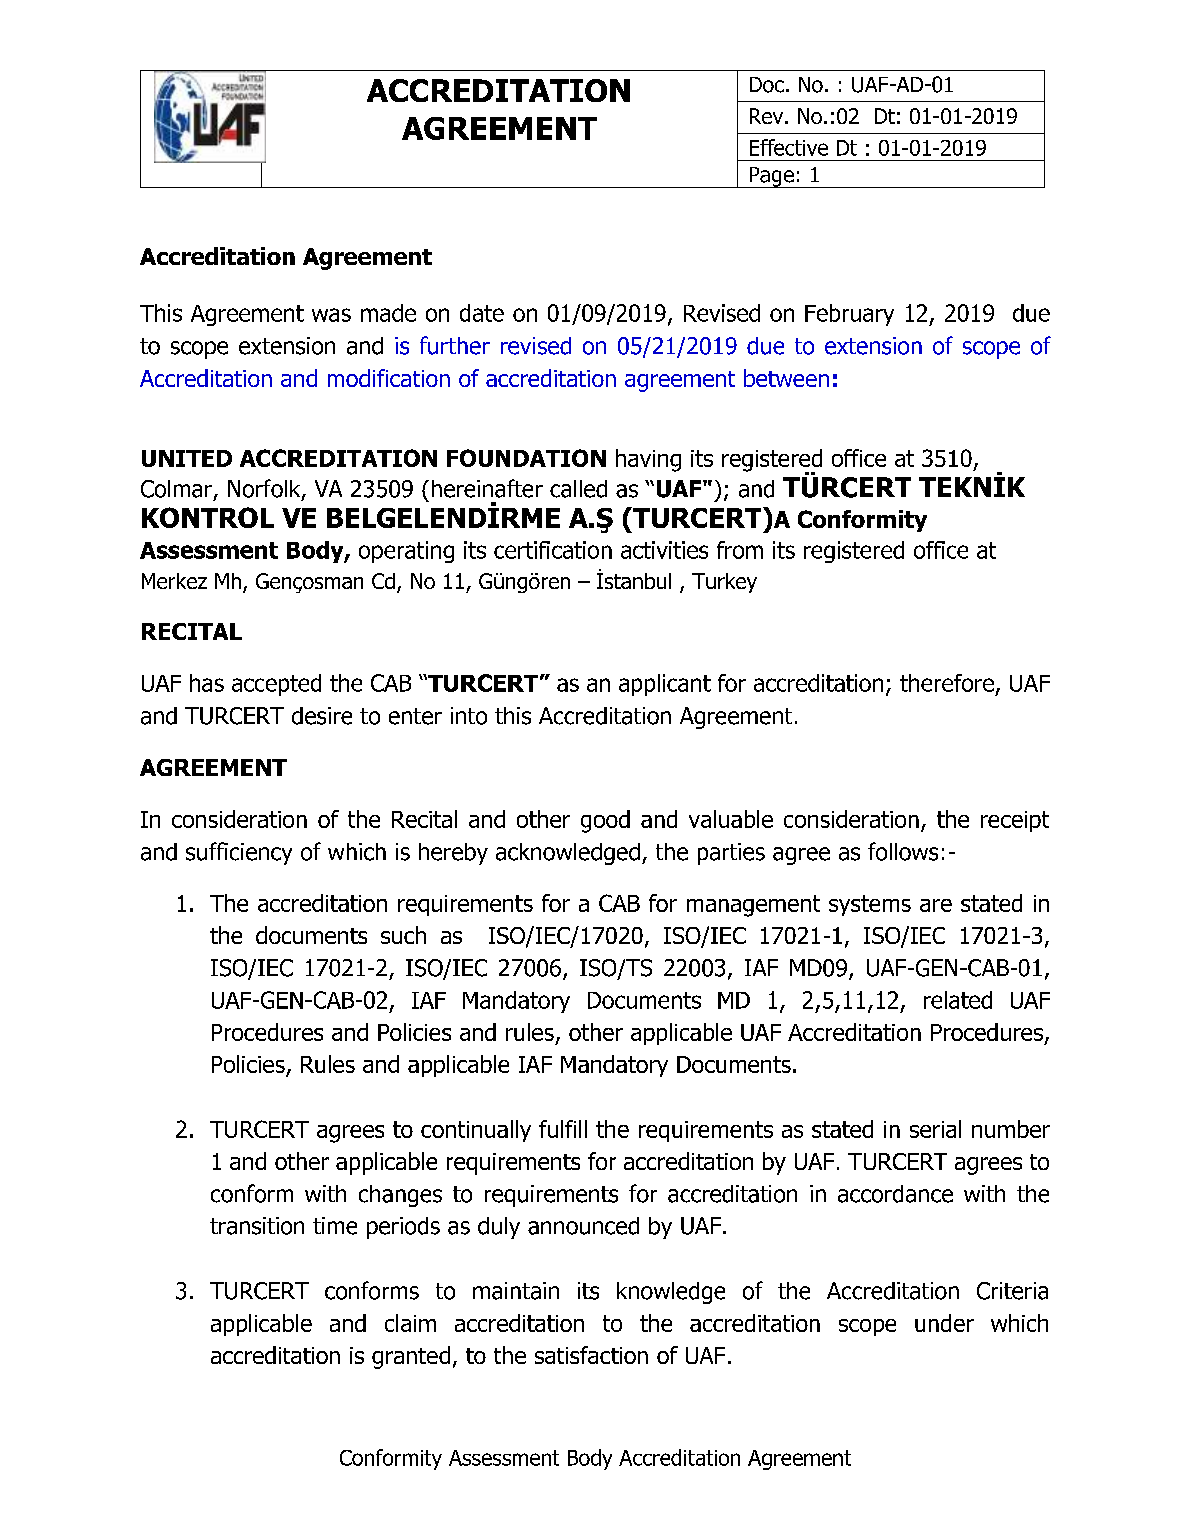 The height and width of the screenshot is (1540, 1190). What do you see at coordinates (944, 1323) in the screenshot?
I see `under` at bounding box center [944, 1323].
